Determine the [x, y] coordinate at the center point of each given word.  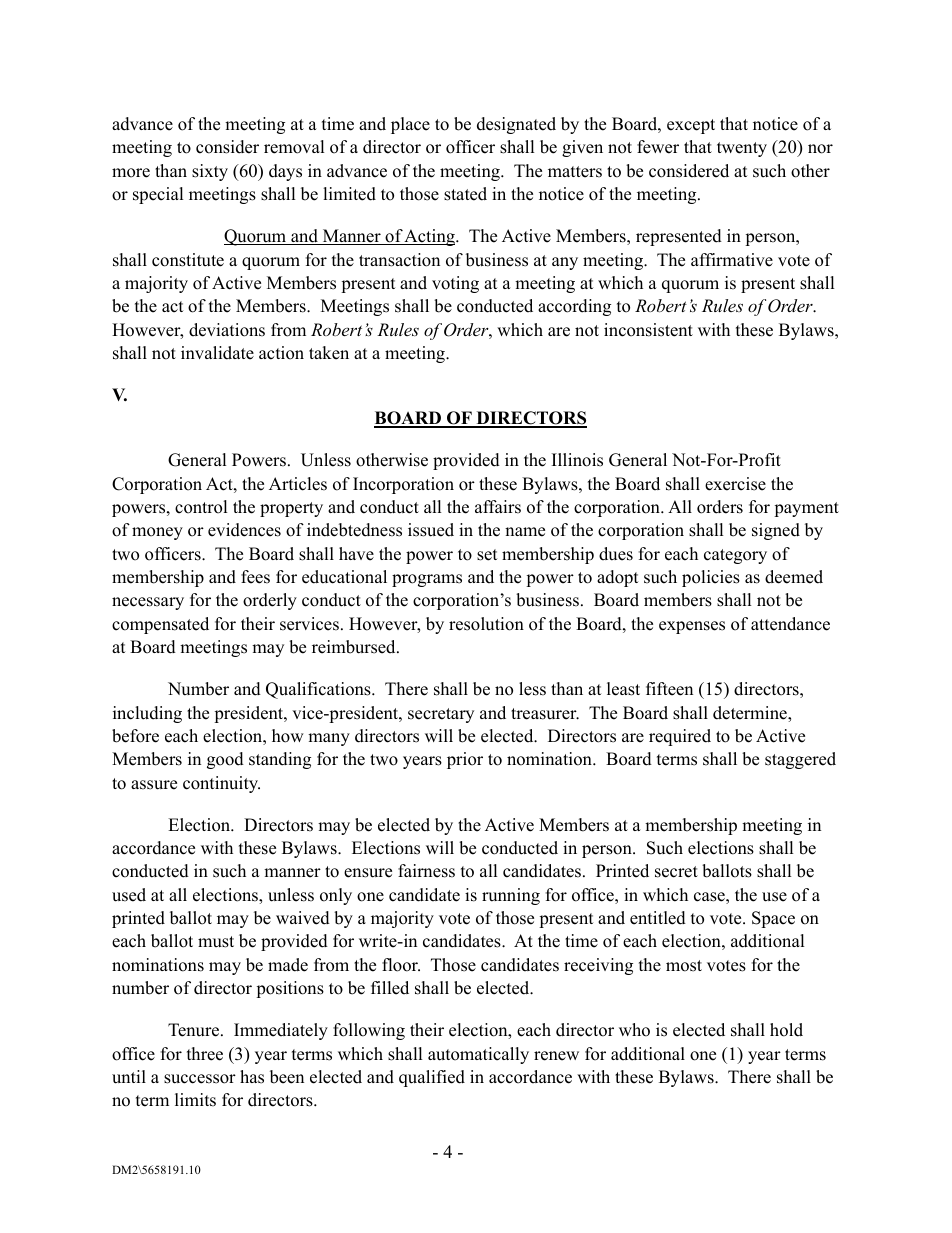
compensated [160, 625]
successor [200, 1079]
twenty [742, 149]
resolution [486, 624]
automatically [478, 1055]
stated [465, 194]
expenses [692, 627]
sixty [210, 172]
